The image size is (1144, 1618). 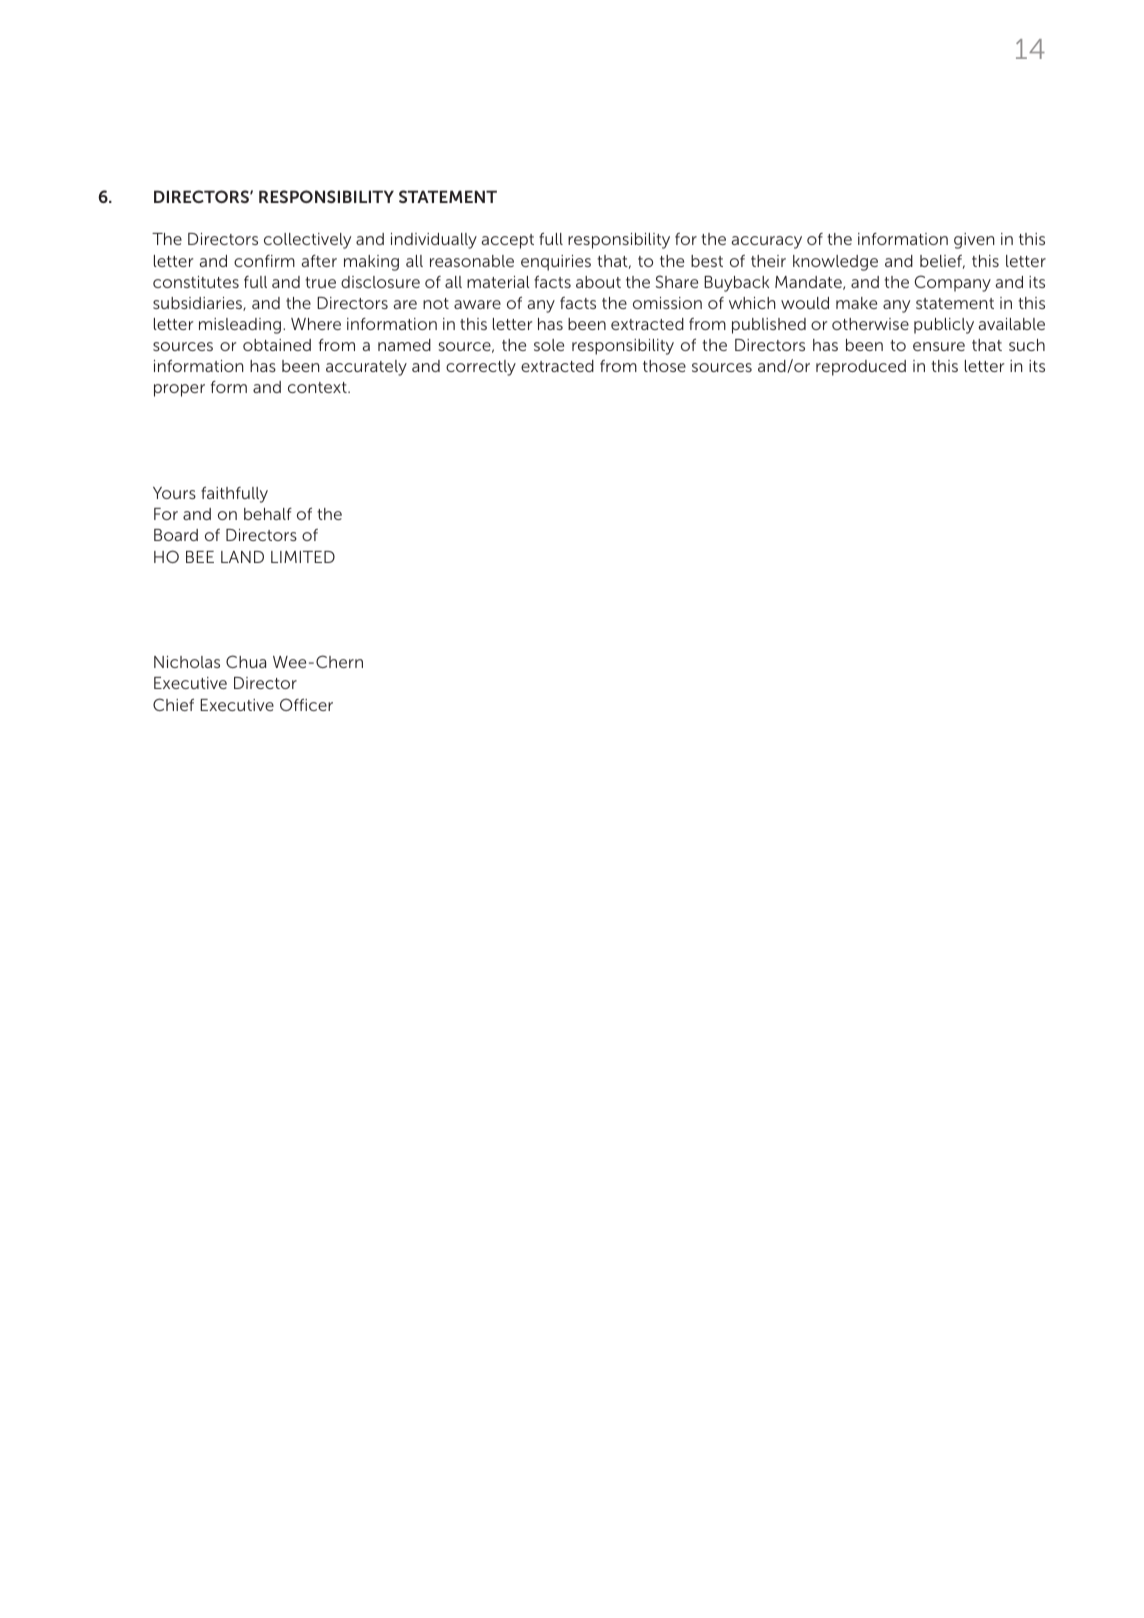 What do you see at coordinates (264, 261) in the screenshot?
I see `confirm` at bounding box center [264, 261].
